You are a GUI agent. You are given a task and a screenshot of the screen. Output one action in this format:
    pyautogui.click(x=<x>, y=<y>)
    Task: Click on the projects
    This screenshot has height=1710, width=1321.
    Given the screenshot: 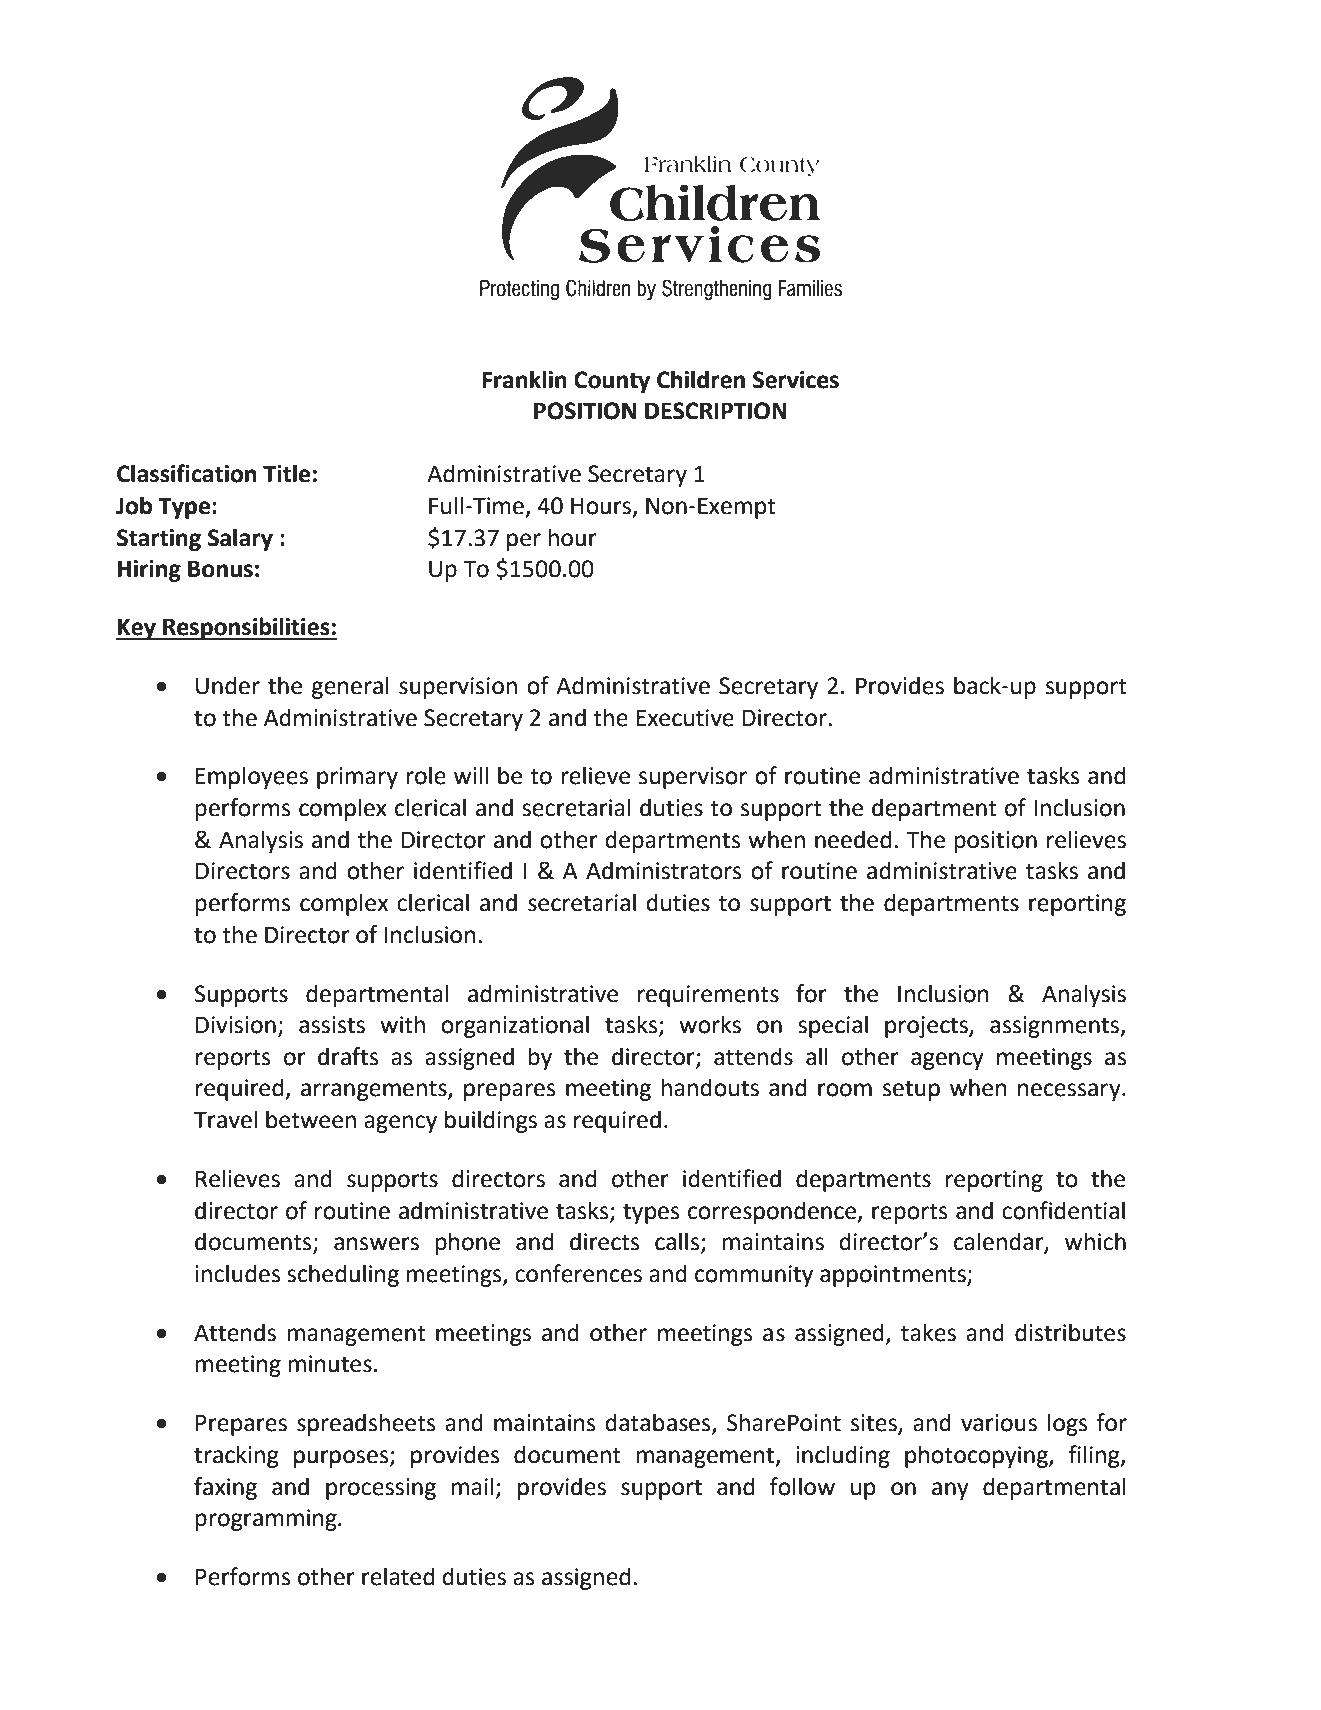 What is the action you would take?
    pyautogui.click(x=927, y=1027)
